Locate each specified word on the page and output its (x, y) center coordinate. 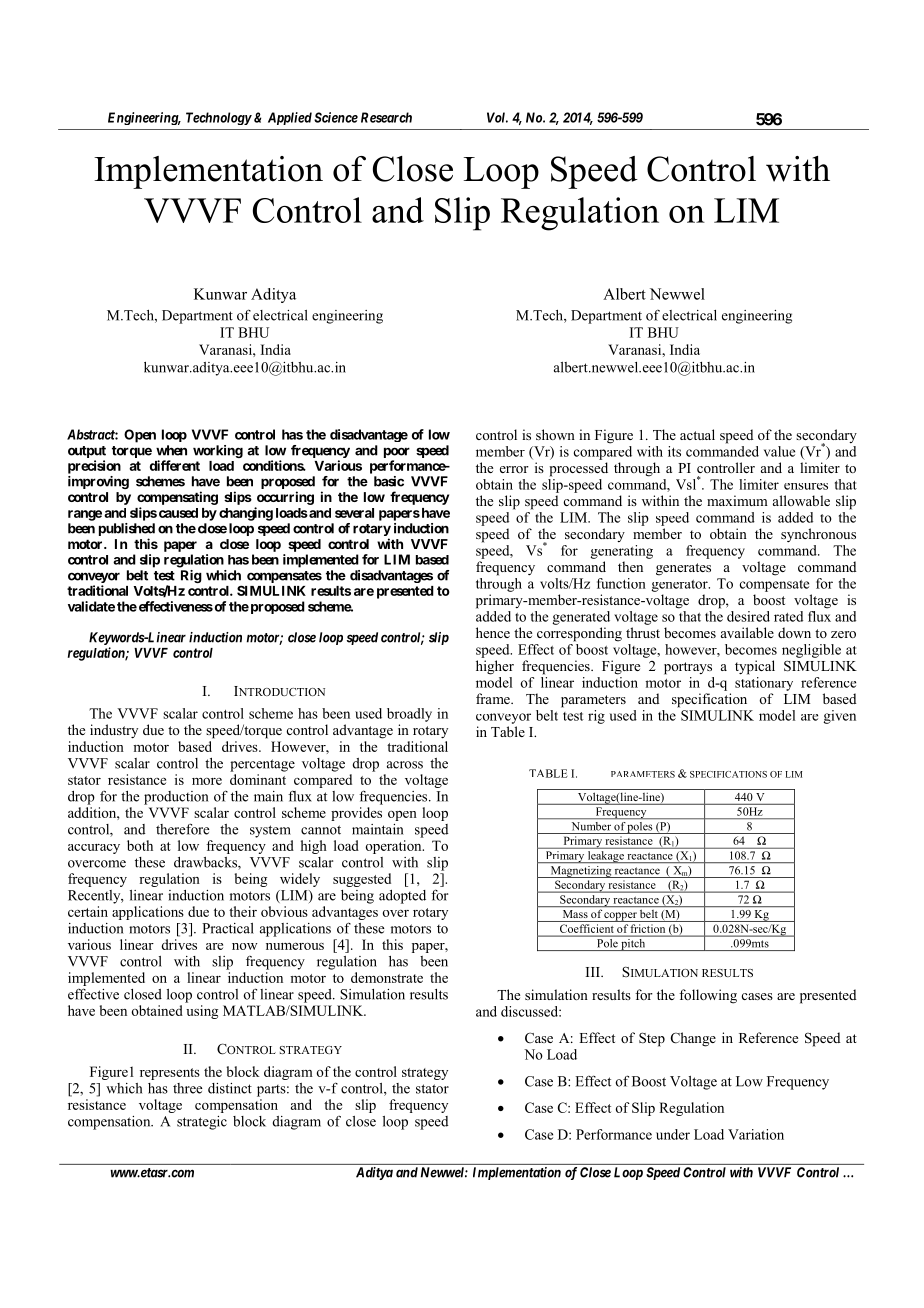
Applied (290, 118)
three (188, 1088)
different (175, 465)
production (176, 798)
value (779, 451)
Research (386, 117)
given (839, 717)
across (405, 765)
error (514, 469)
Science (336, 117)
